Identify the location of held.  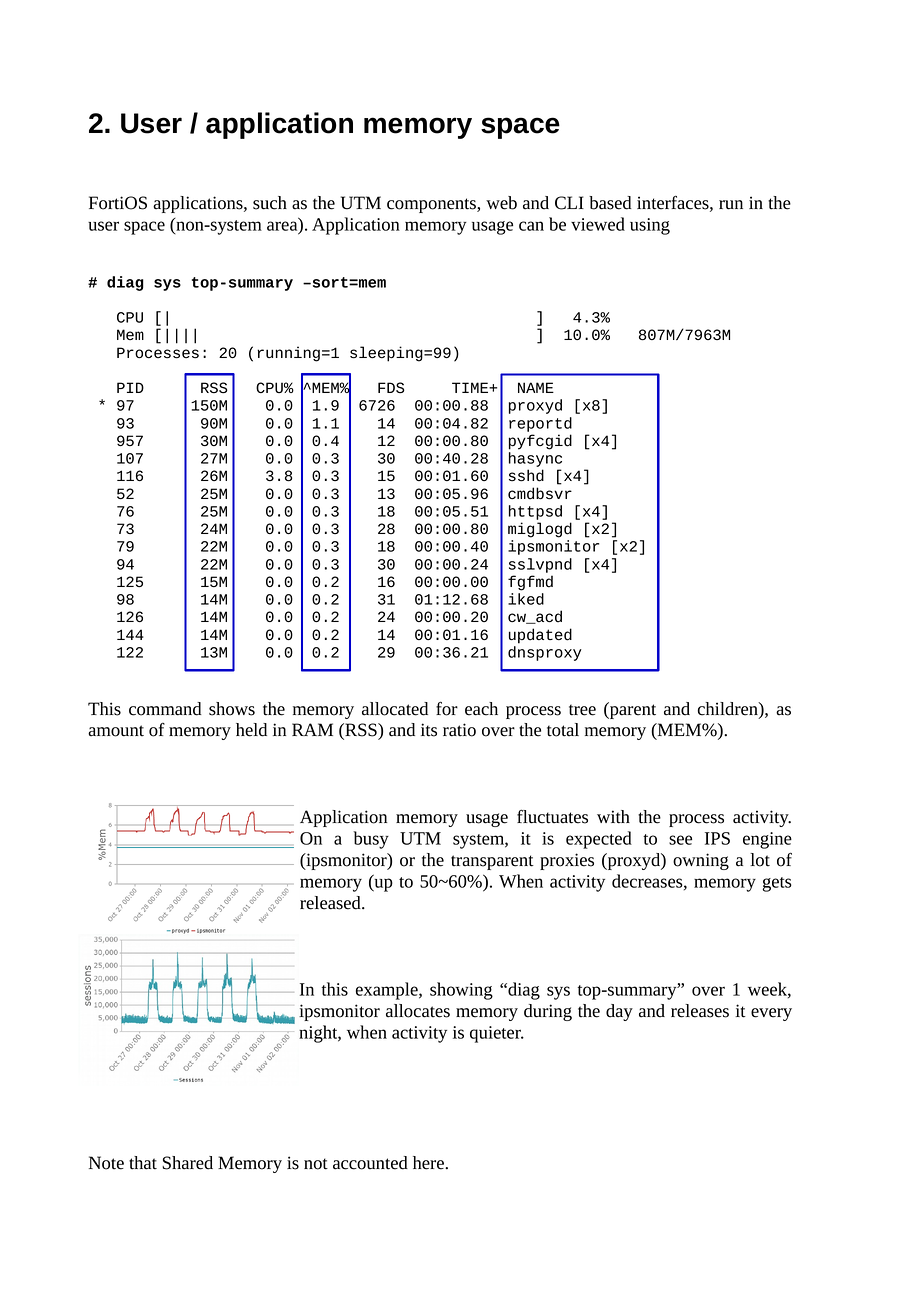
(251, 730).
